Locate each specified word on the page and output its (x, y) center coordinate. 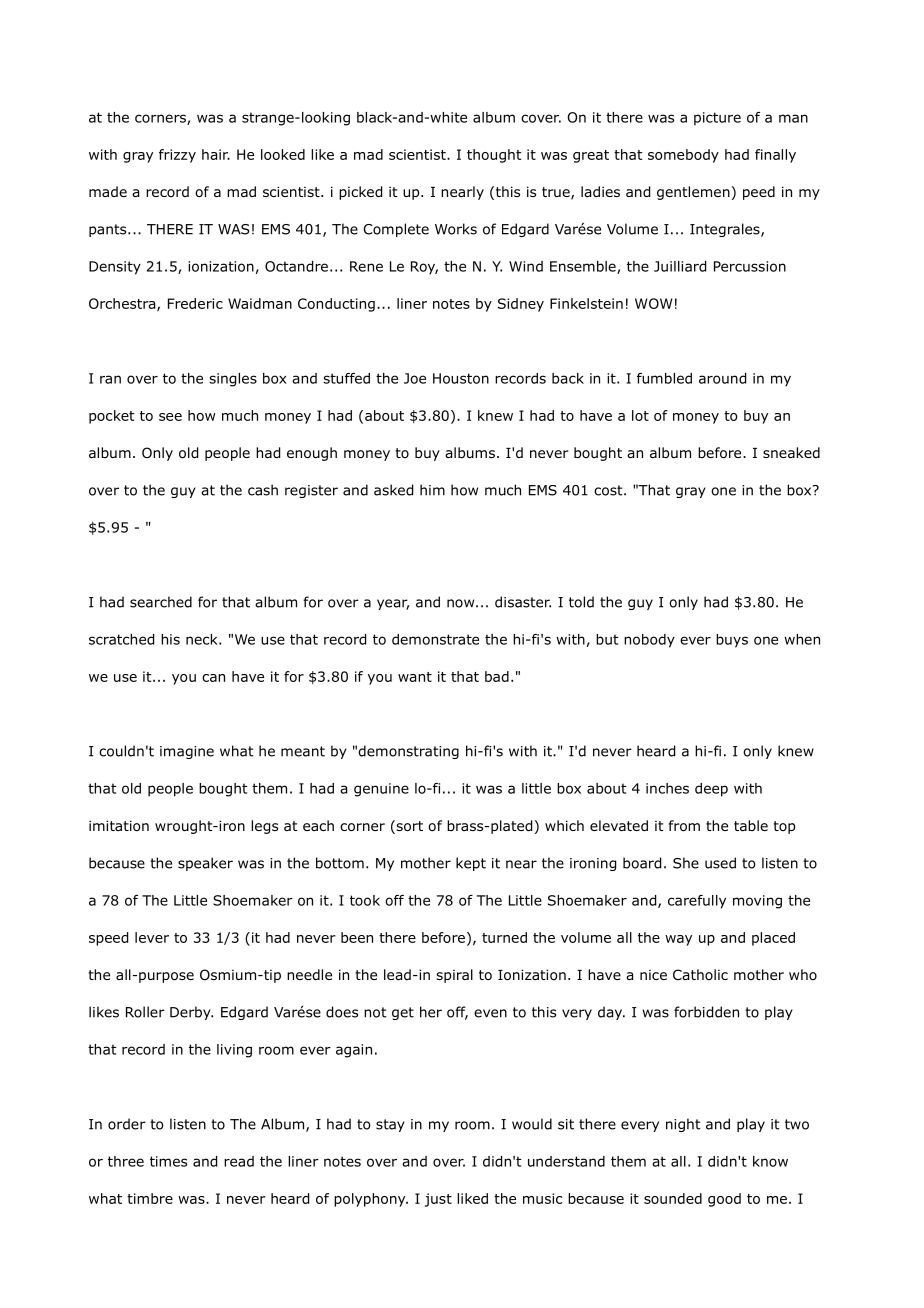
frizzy (177, 156)
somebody (683, 156)
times (168, 1161)
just (438, 1200)
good (724, 1200)
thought (494, 156)
